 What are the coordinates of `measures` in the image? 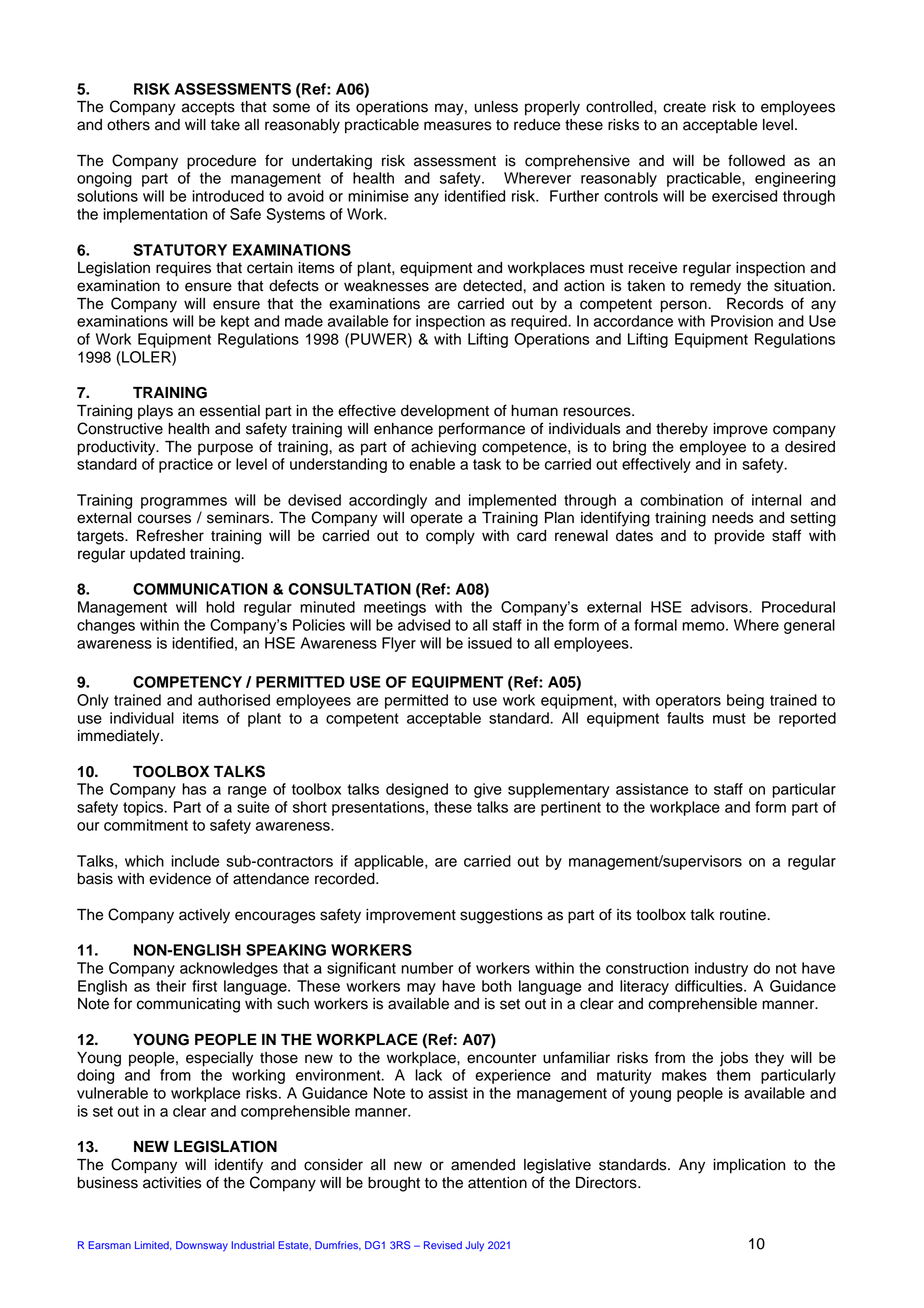 It's located at (458, 126).
